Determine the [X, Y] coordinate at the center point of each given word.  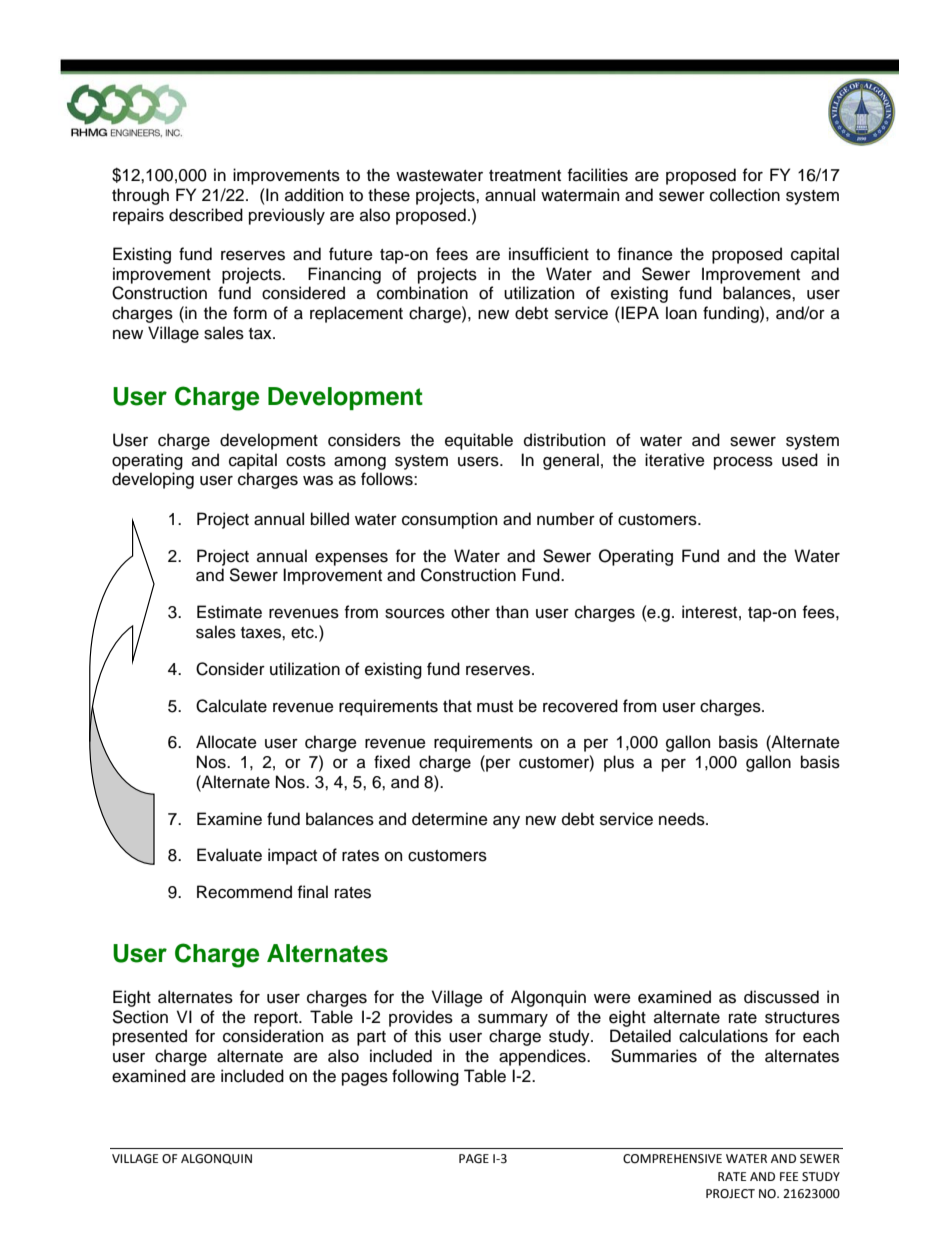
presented [150, 1037]
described [206, 215]
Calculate [231, 706]
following [425, 1077]
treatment [525, 176]
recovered [580, 706]
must [495, 707]
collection [745, 195]
